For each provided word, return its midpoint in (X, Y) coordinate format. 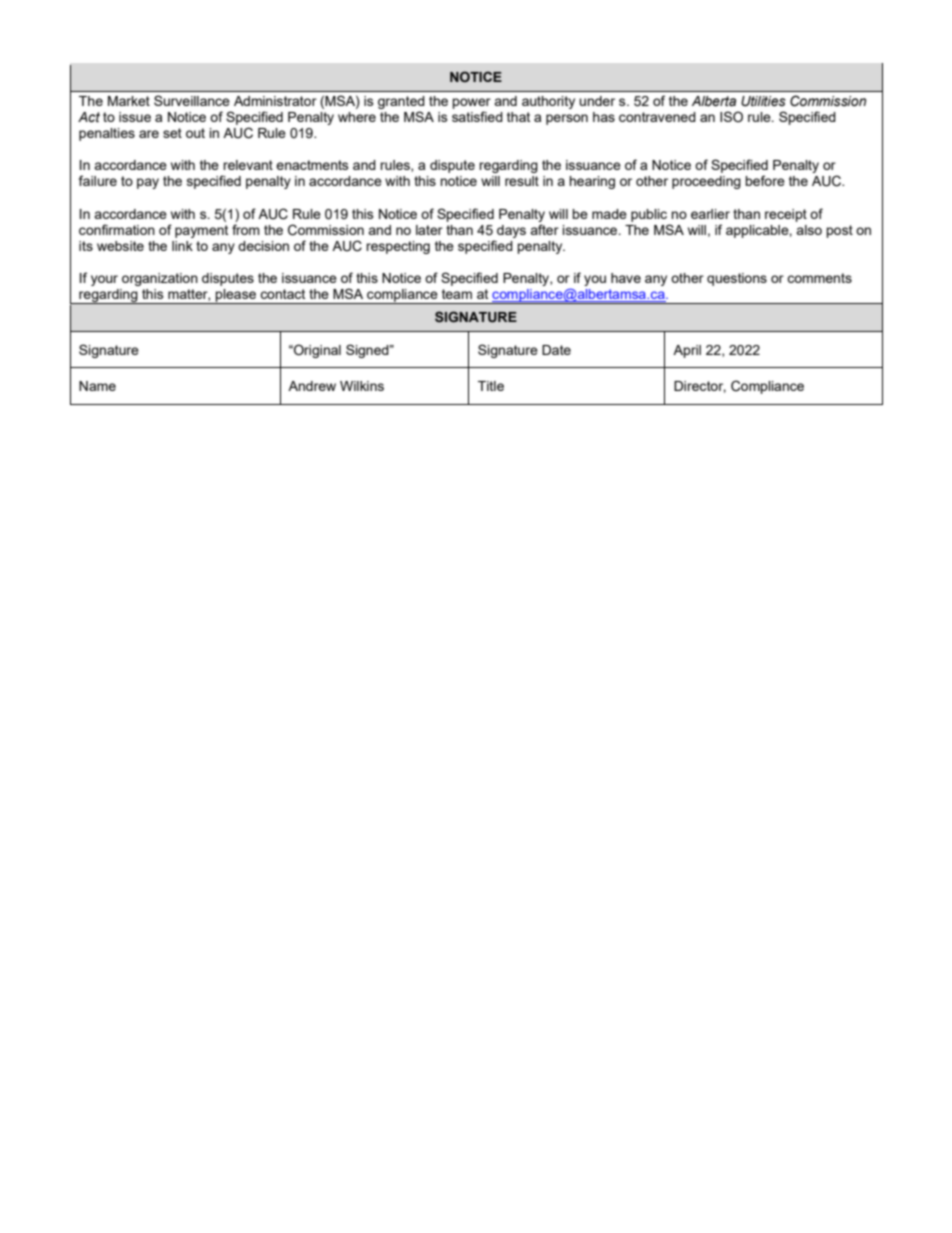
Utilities (763, 101)
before (765, 180)
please (236, 296)
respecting (398, 247)
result (522, 181)
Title (491, 386)
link (182, 246)
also (809, 230)
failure (98, 180)
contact (282, 294)
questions (737, 279)
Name (97, 386)
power (471, 103)
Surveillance (192, 100)
